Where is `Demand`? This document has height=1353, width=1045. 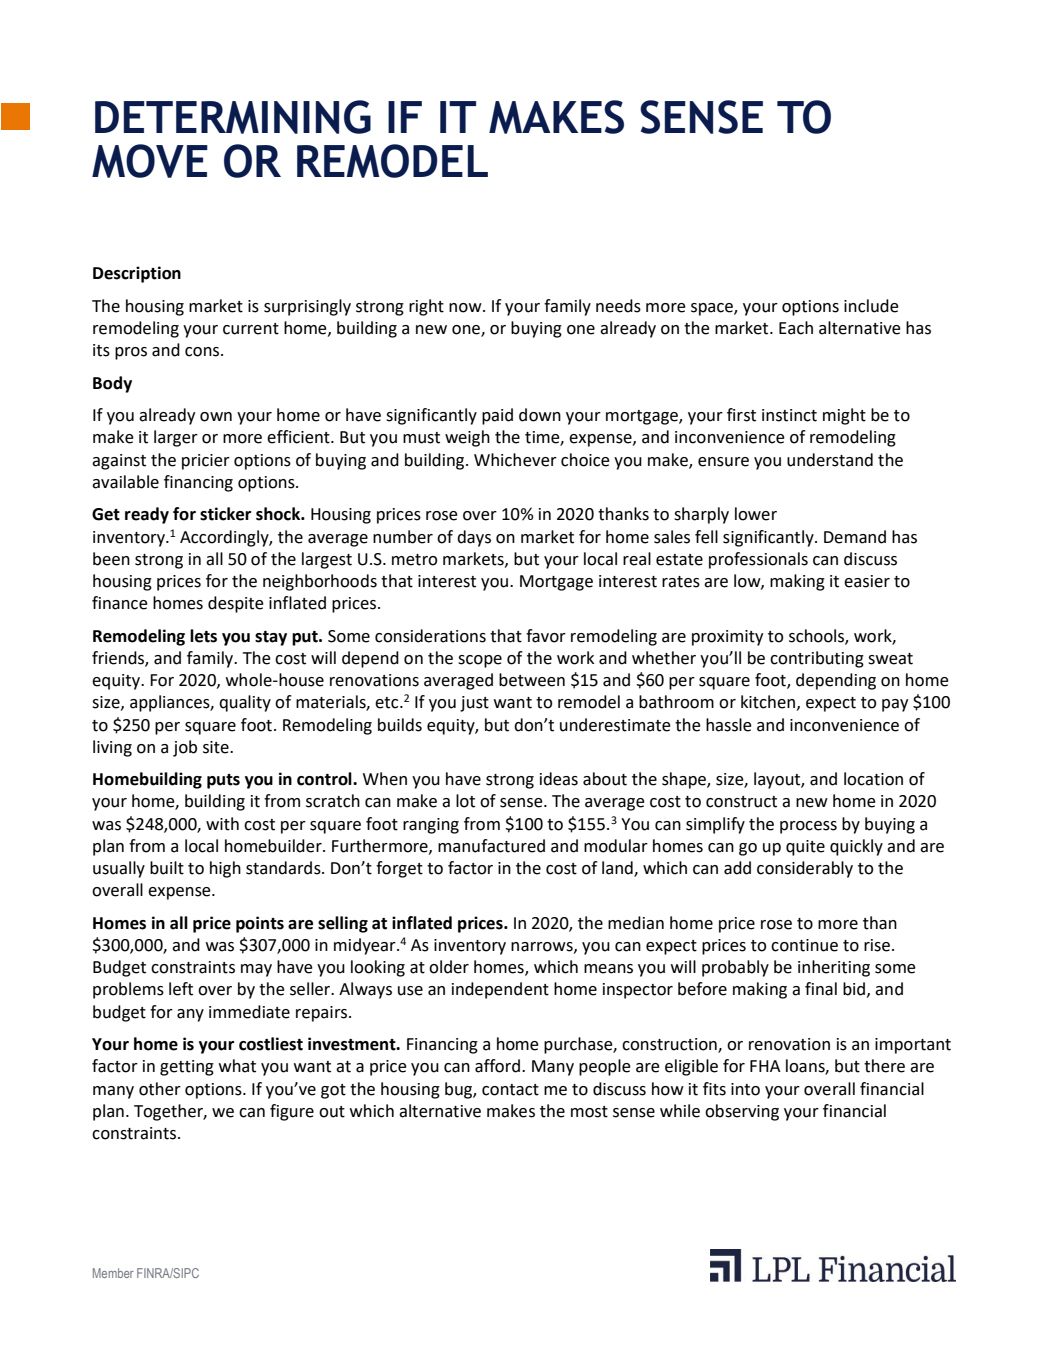
Demand is located at coordinates (855, 537).
